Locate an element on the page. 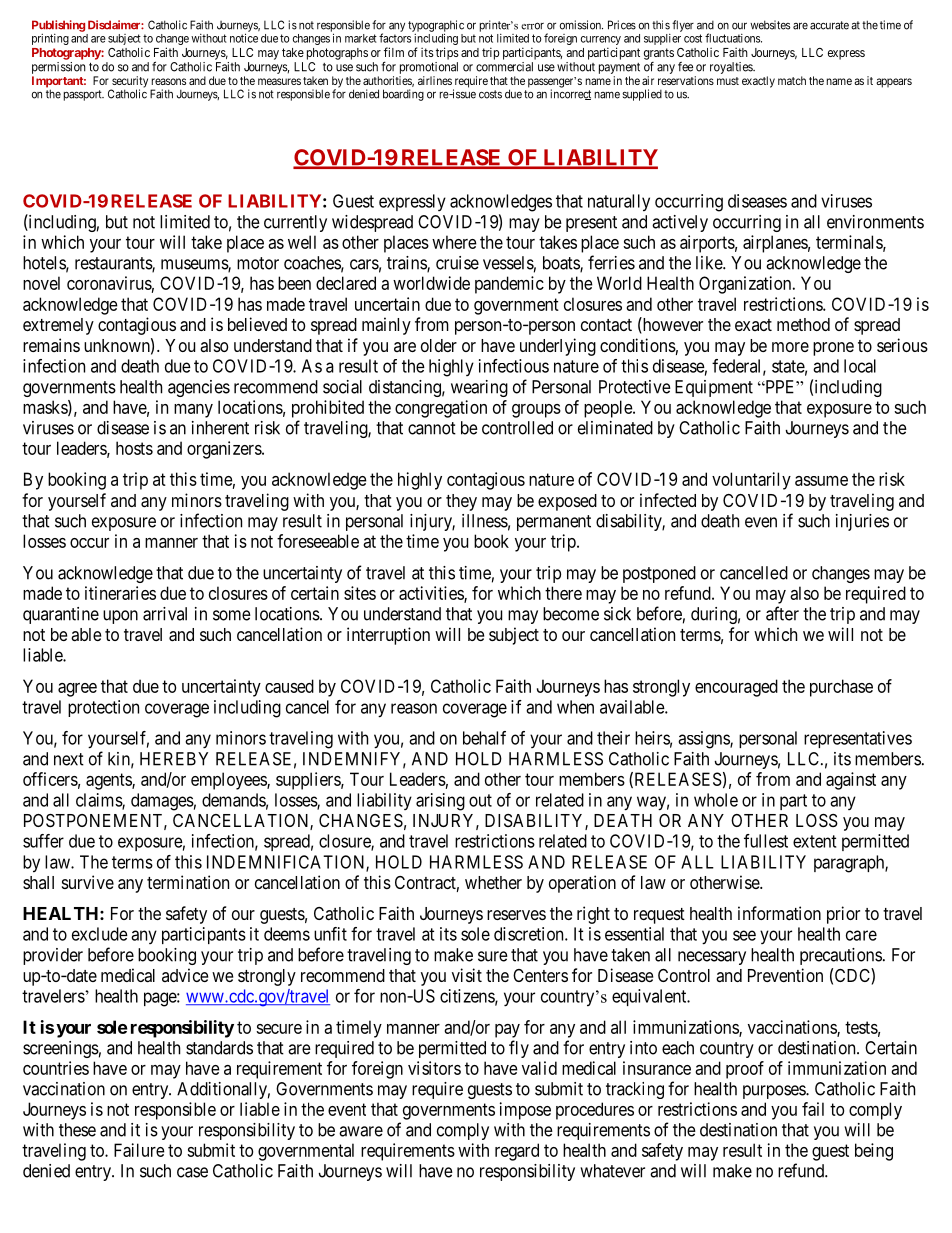  activities is located at coordinates (432, 594).
